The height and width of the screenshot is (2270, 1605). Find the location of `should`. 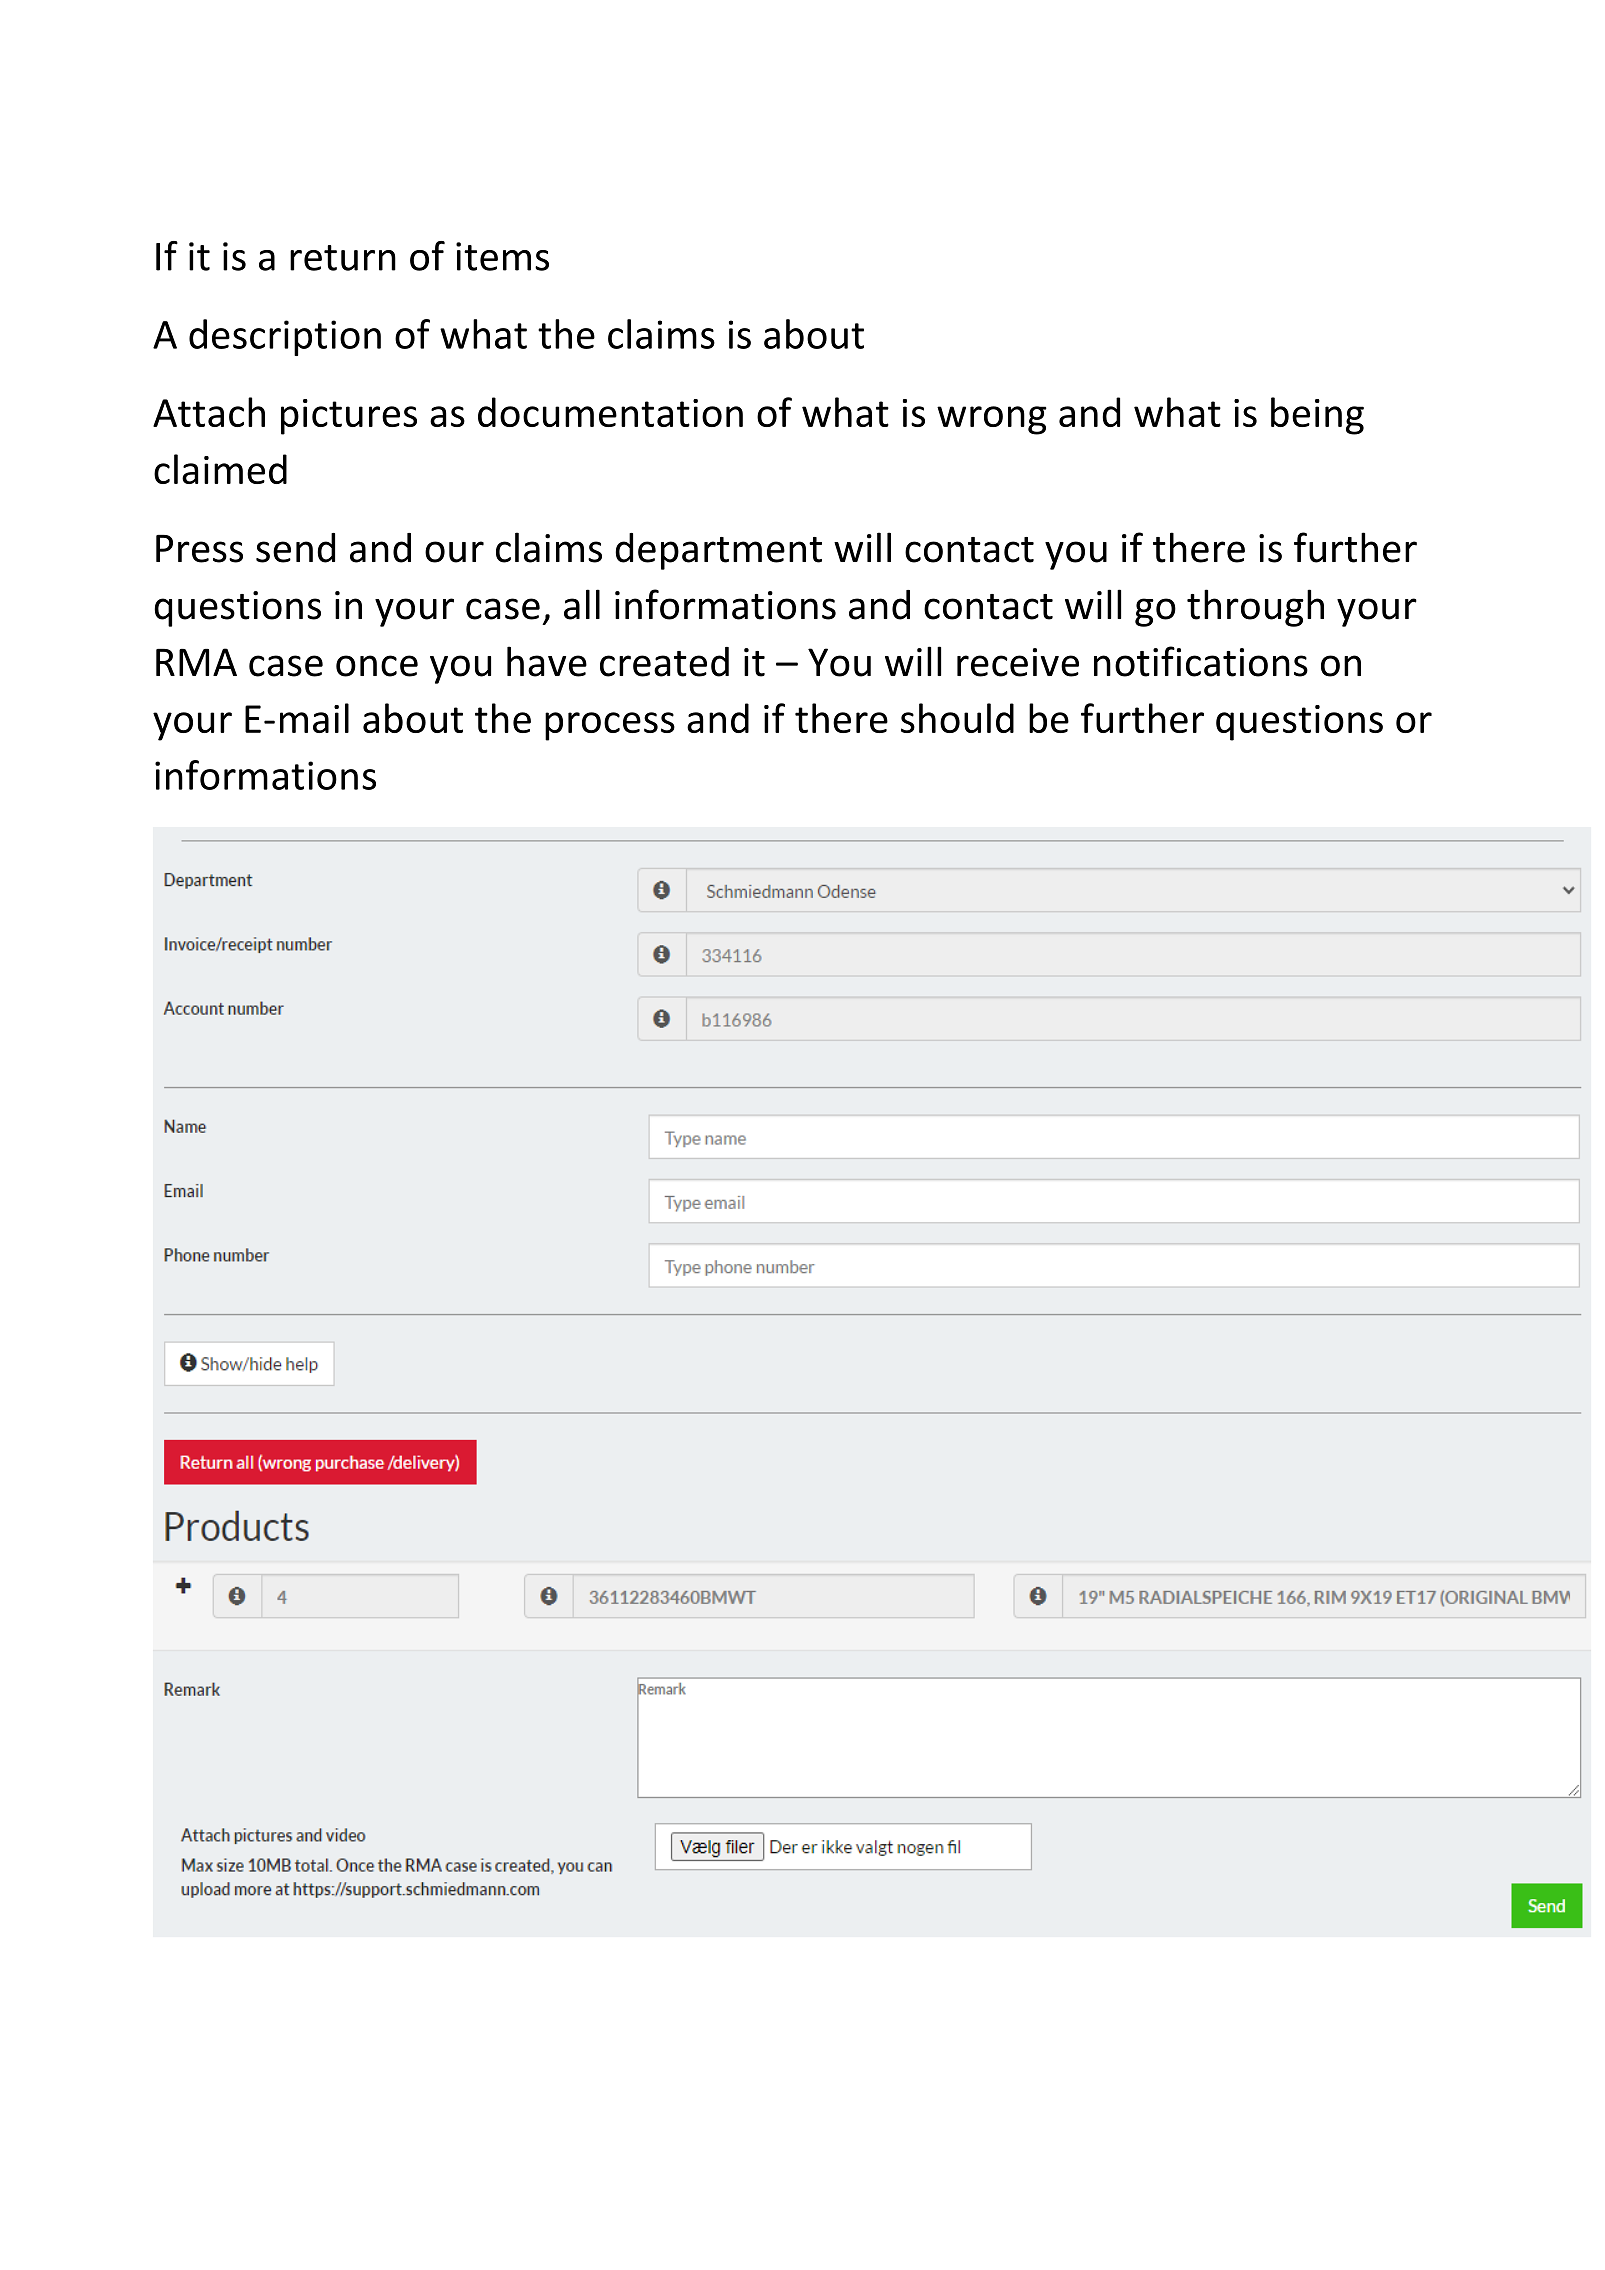

should is located at coordinates (957, 718).
